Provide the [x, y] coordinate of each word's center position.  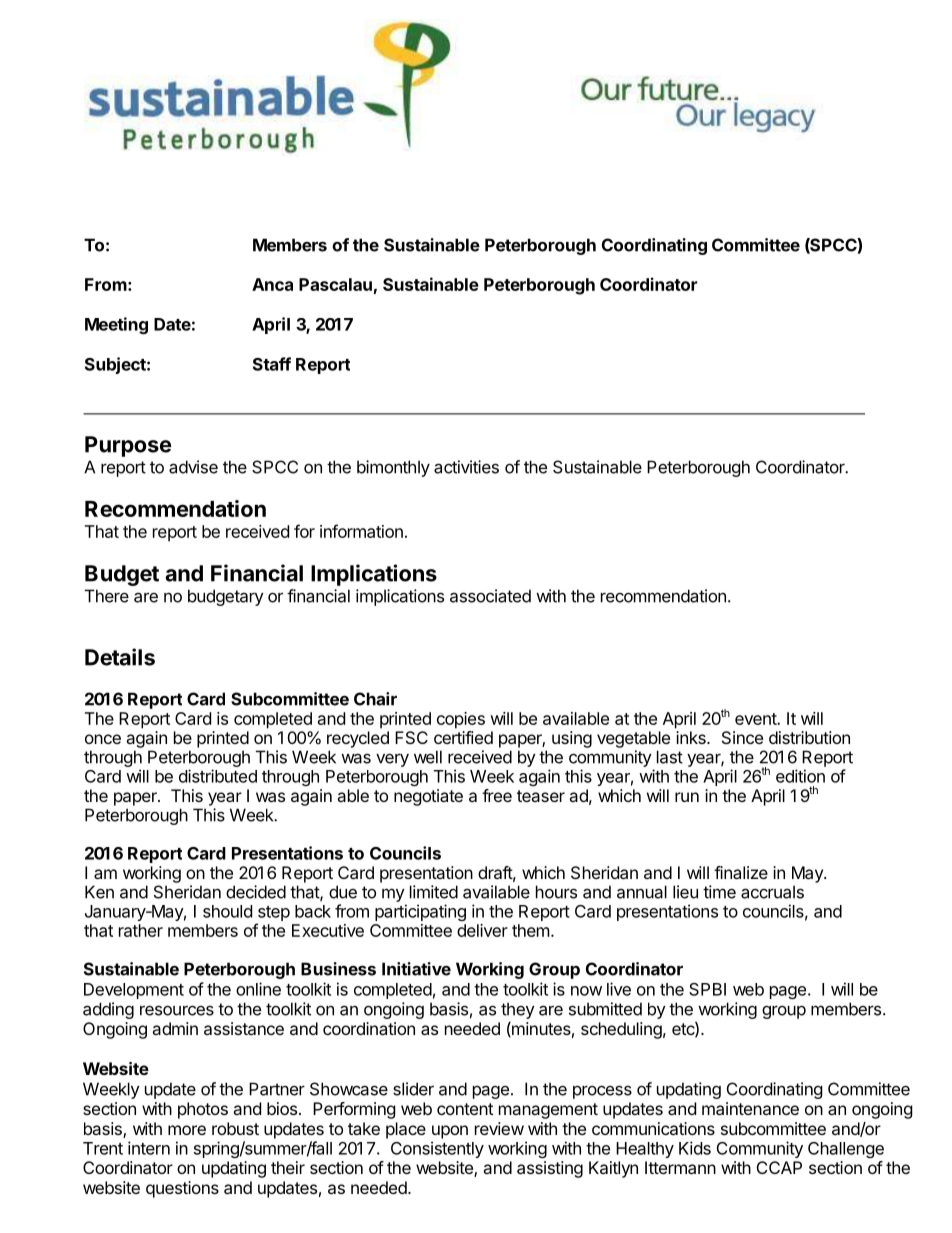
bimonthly [393, 468]
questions [182, 1189]
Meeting [116, 325]
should [227, 911]
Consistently [437, 1149]
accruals [772, 892]
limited [434, 892]
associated [490, 596]
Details [120, 657]
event [756, 719]
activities [466, 467]
